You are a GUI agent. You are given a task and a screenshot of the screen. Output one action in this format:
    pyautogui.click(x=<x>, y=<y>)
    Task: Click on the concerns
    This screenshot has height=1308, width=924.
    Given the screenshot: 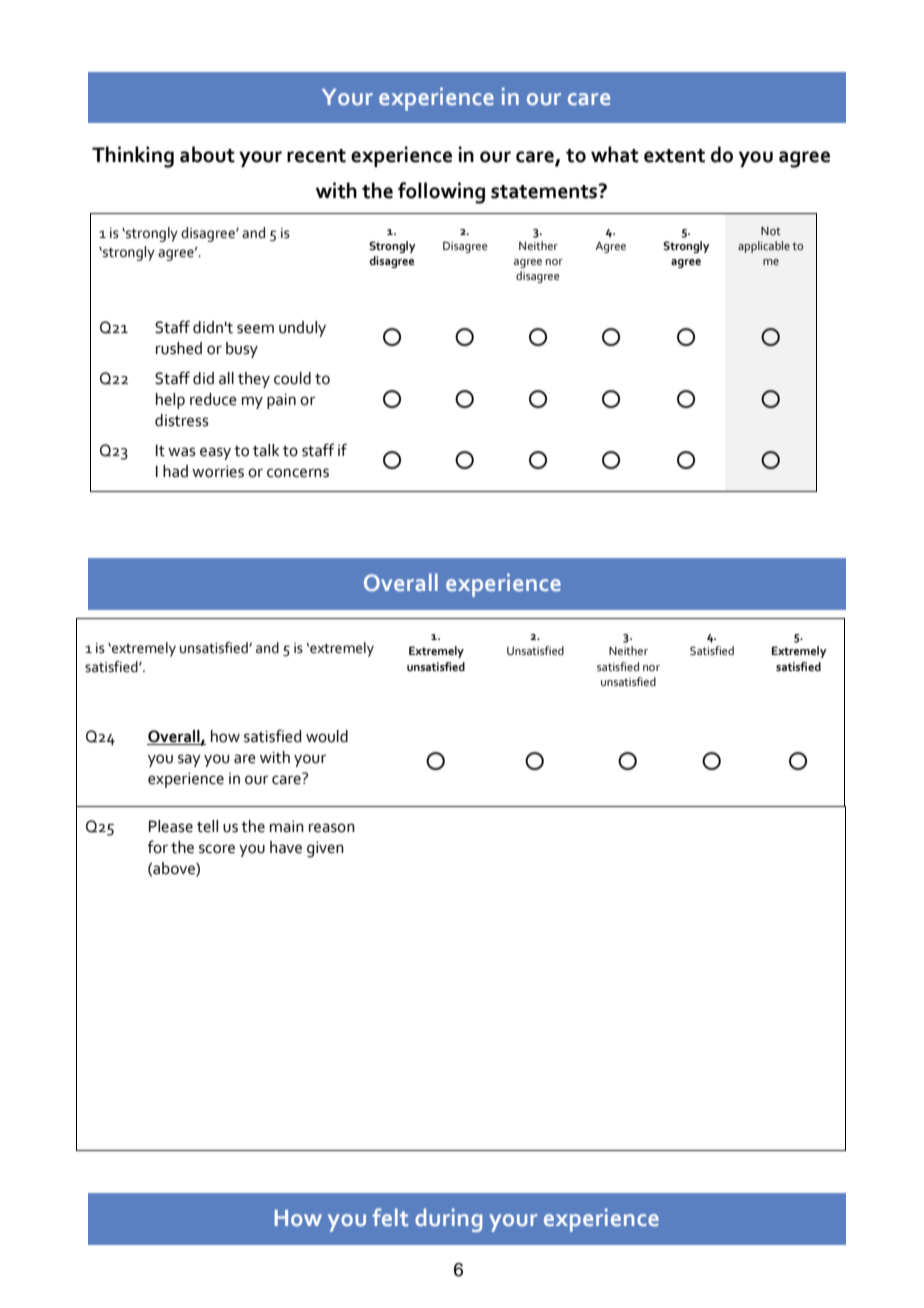 What is the action you would take?
    pyautogui.click(x=298, y=473)
